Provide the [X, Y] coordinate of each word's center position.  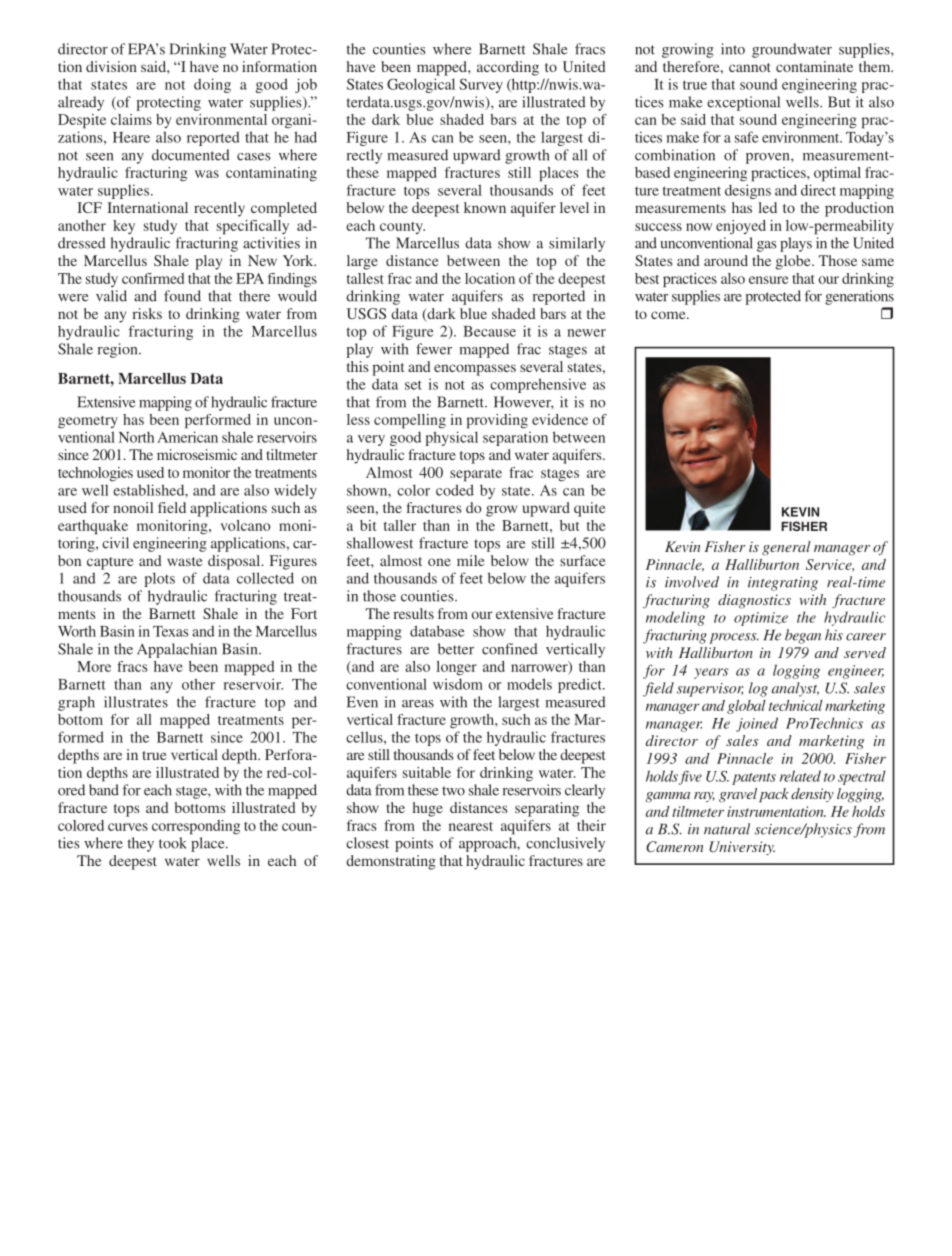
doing [212, 85]
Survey [481, 85]
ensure [769, 280]
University [742, 848]
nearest [471, 826]
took [173, 843]
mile [470, 560]
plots [159, 579]
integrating [783, 584]
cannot [750, 67]
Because [489, 331]
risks [147, 313]
